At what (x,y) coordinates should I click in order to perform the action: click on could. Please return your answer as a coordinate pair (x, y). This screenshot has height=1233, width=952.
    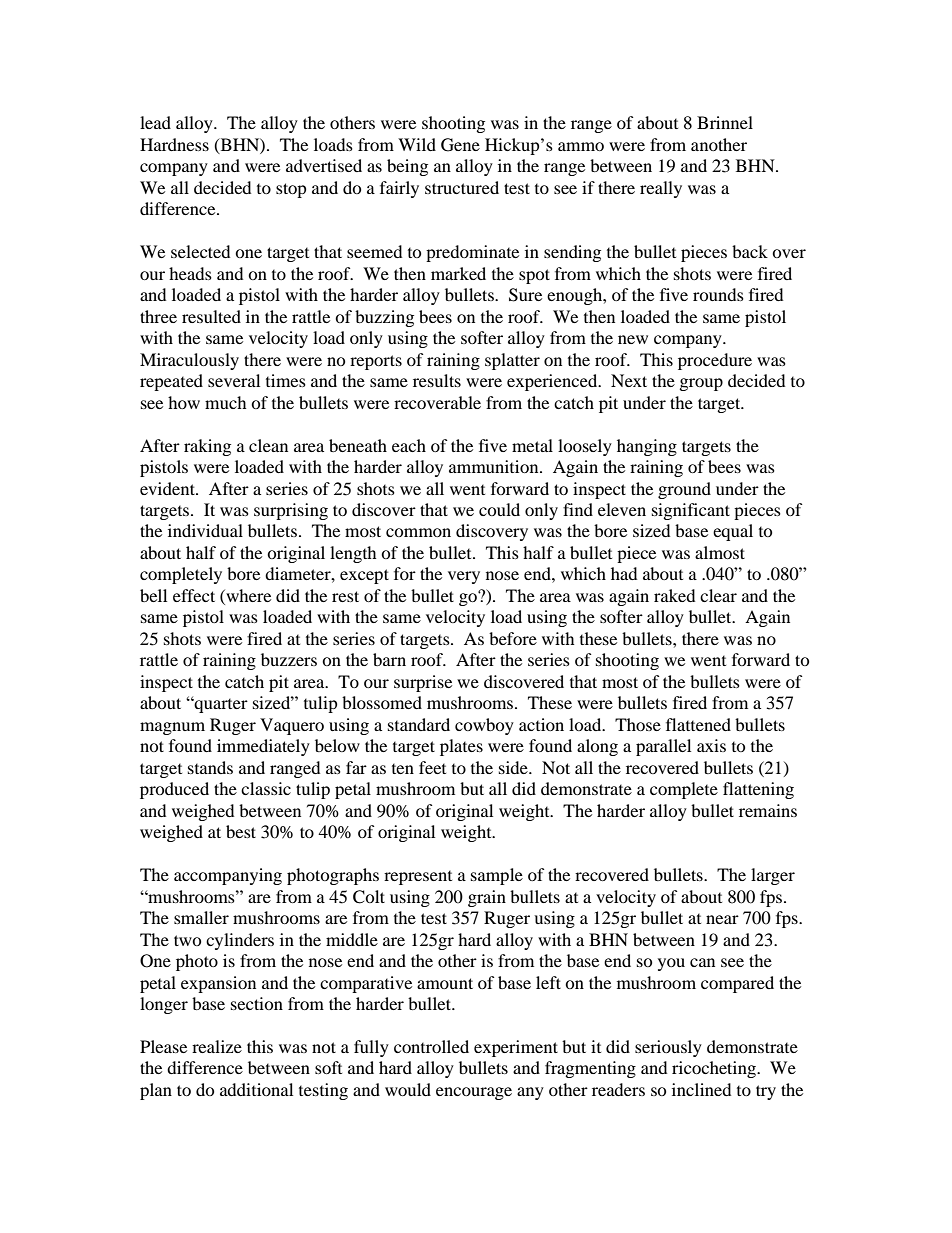
    Looking at the image, I should click on (499, 509).
